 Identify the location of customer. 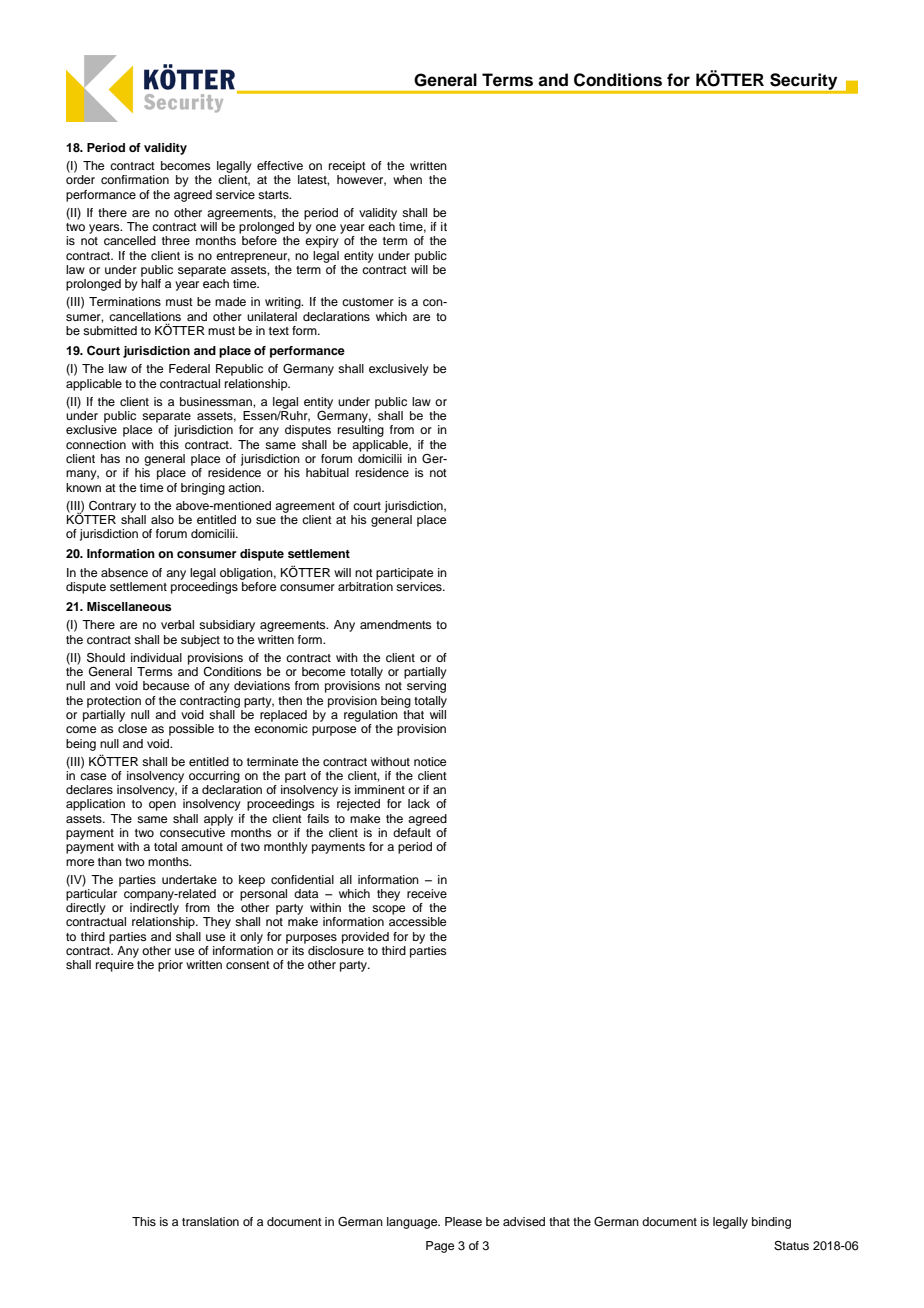
(368, 302).
